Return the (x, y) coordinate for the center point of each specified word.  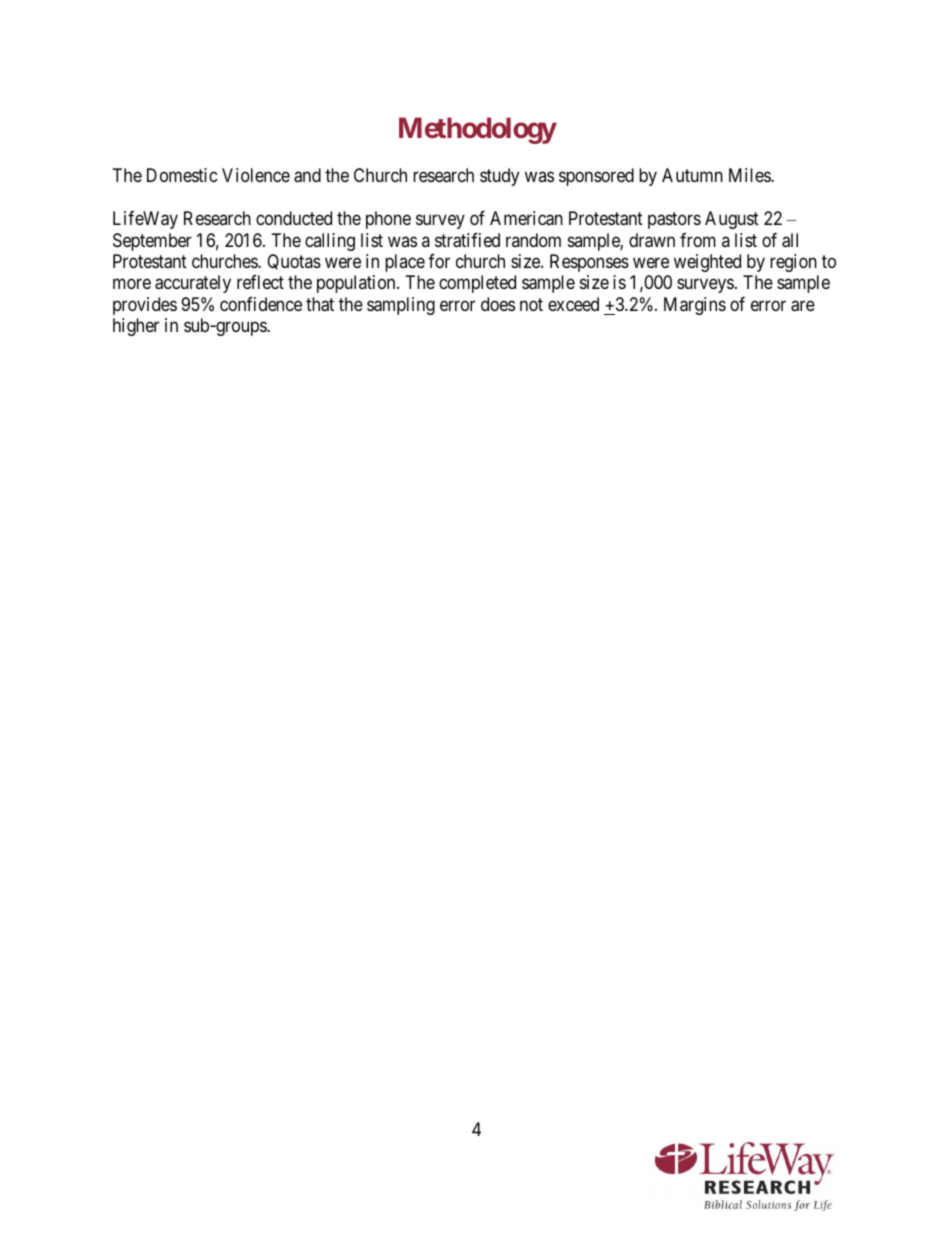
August (732, 220)
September (152, 242)
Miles (750, 175)
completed (477, 284)
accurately (193, 284)
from (698, 240)
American (526, 218)
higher (136, 327)
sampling (401, 306)
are (803, 306)
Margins (695, 306)
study (499, 177)
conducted (294, 218)
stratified (467, 240)
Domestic (182, 175)
